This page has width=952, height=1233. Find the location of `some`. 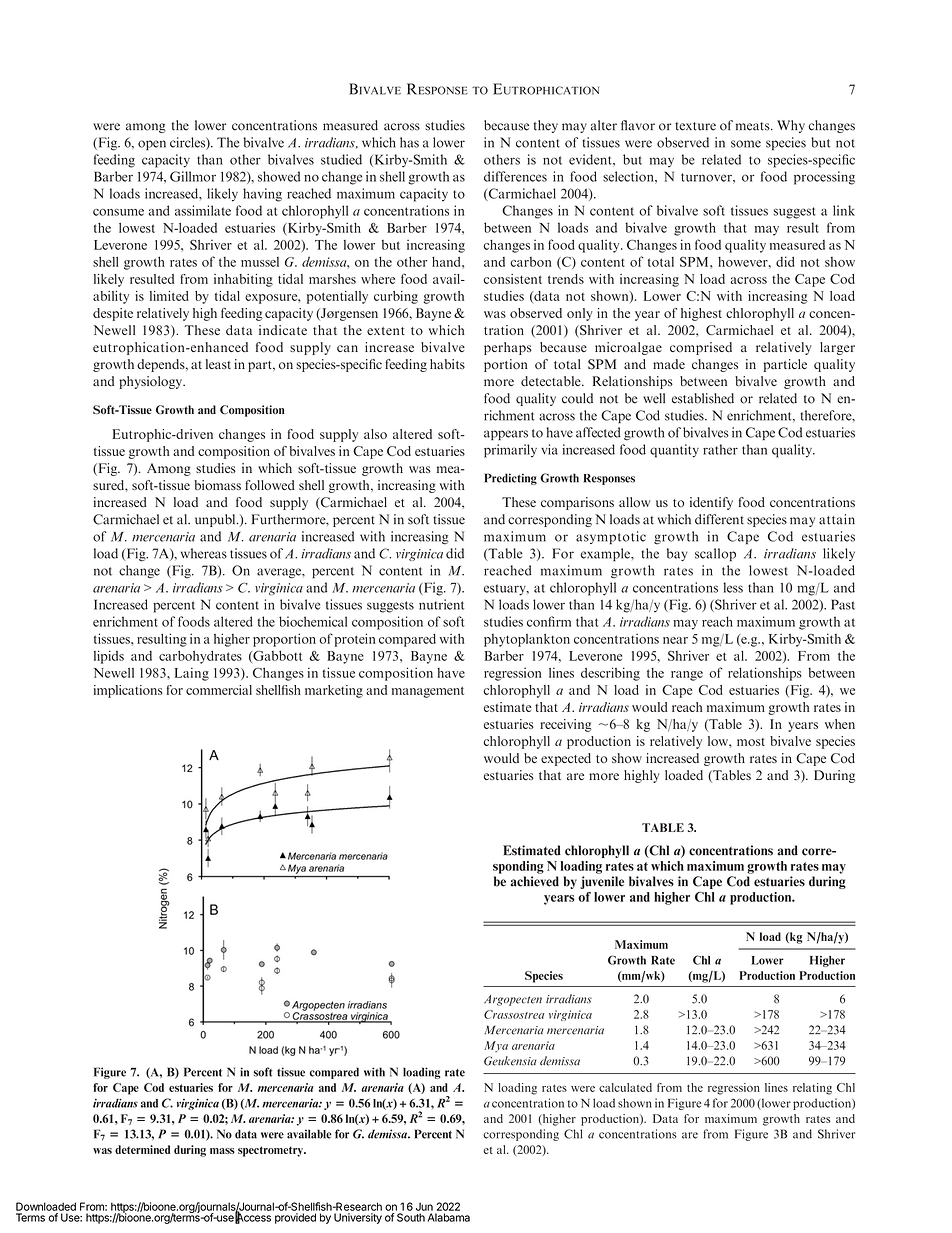

some is located at coordinates (746, 144).
